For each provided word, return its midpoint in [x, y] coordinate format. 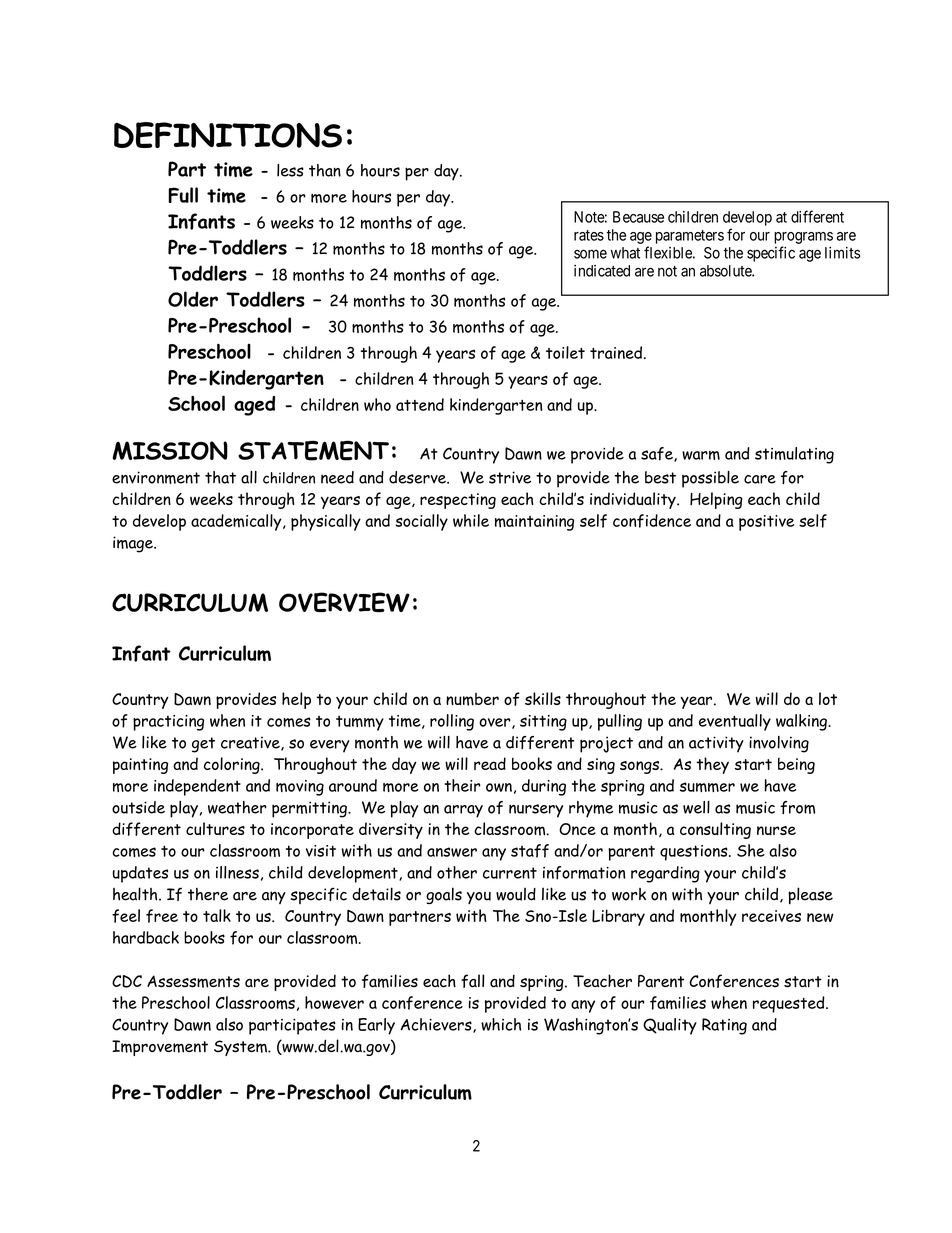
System [241, 1048]
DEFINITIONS [228, 135]
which [501, 1024]
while [471, 520]
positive [766, 523]
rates [589, 235]
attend [420, 404]
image [134, 544]
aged [254, 406]
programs [803, 238]
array [463, 811]
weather [237, 807]
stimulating [794, 455]
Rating [724, 1026]
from [797, 807]
